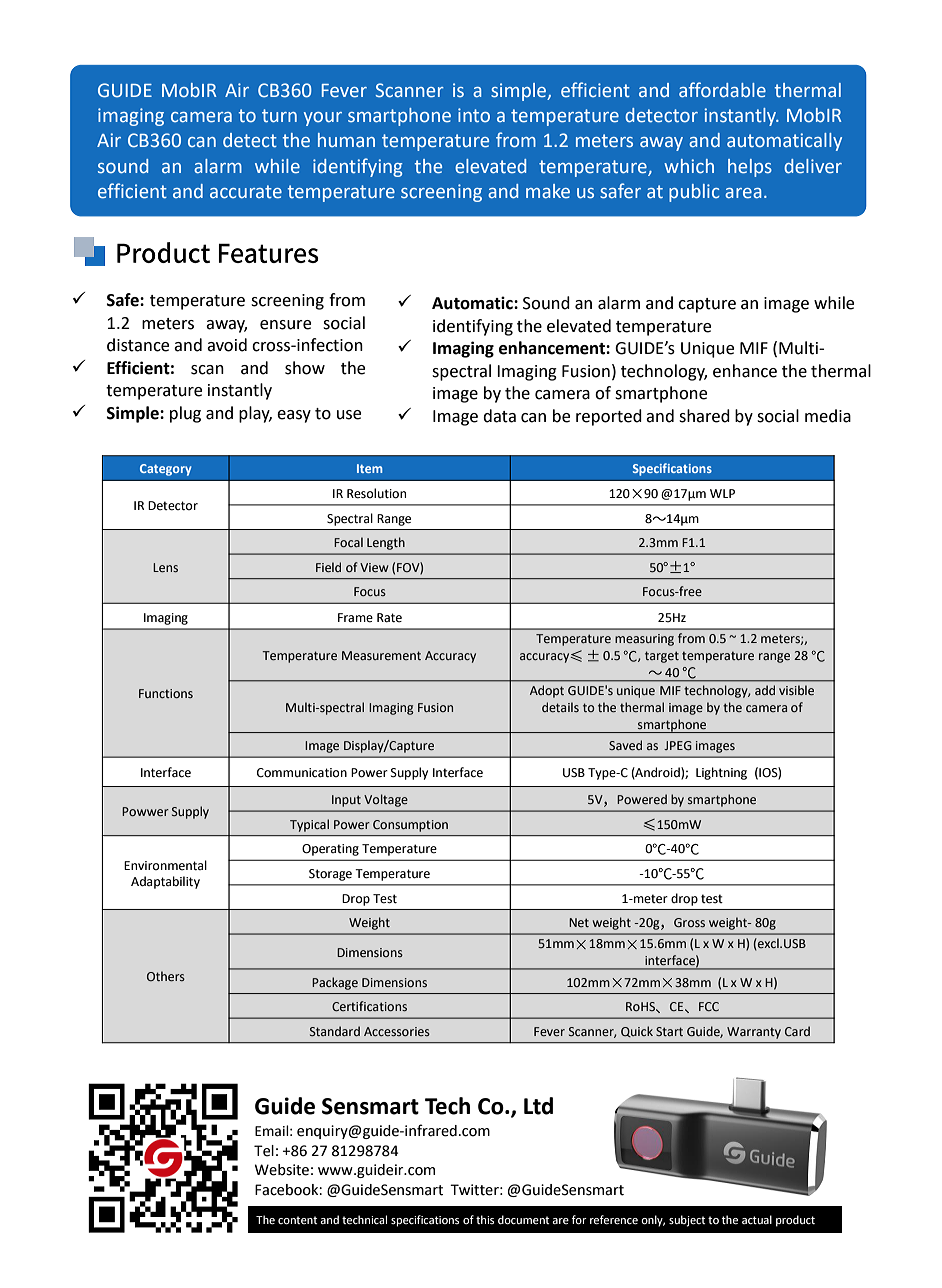  I want to click on shared, so click(704, 416).
